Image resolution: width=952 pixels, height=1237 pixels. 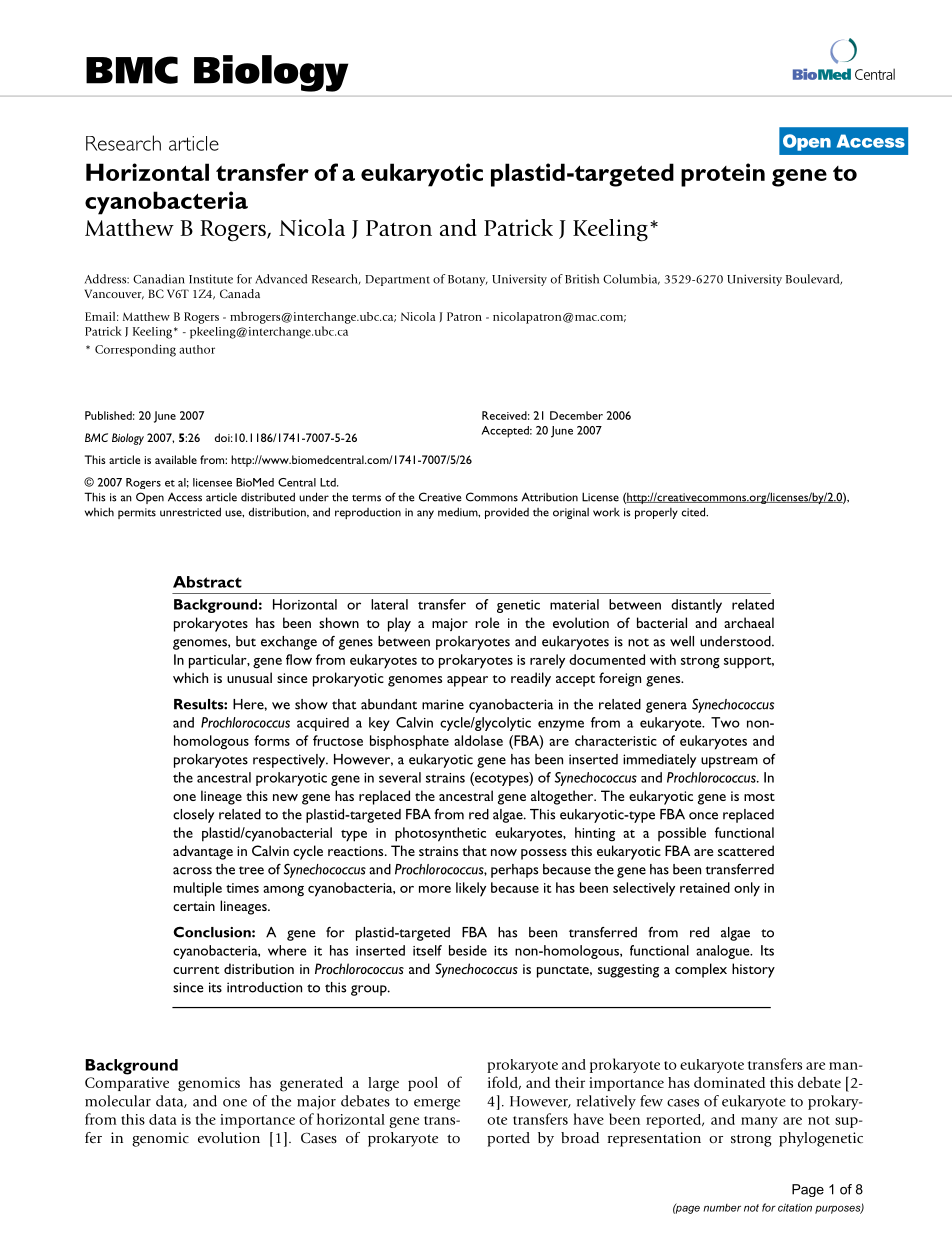 What do you see at coordinates (723, 175) in the screenshot?
I see `protein` at bounding box center [723, 175].
